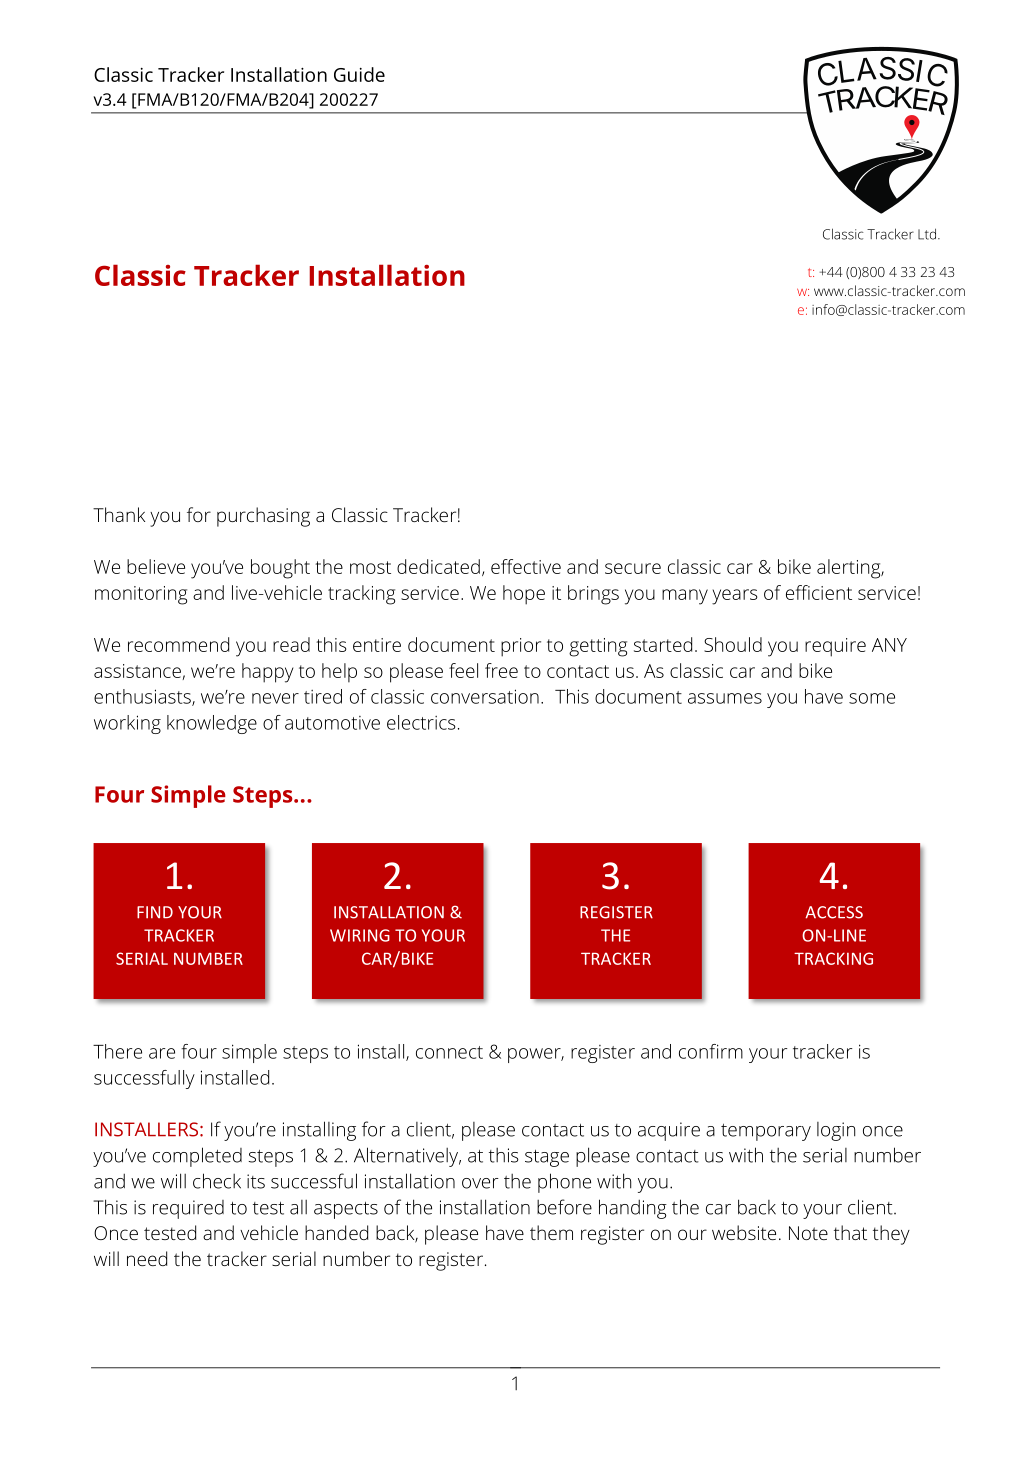 The height and width of the screenshot is (1457, 1031). I want to click on Ltd, so click(928, 234).
